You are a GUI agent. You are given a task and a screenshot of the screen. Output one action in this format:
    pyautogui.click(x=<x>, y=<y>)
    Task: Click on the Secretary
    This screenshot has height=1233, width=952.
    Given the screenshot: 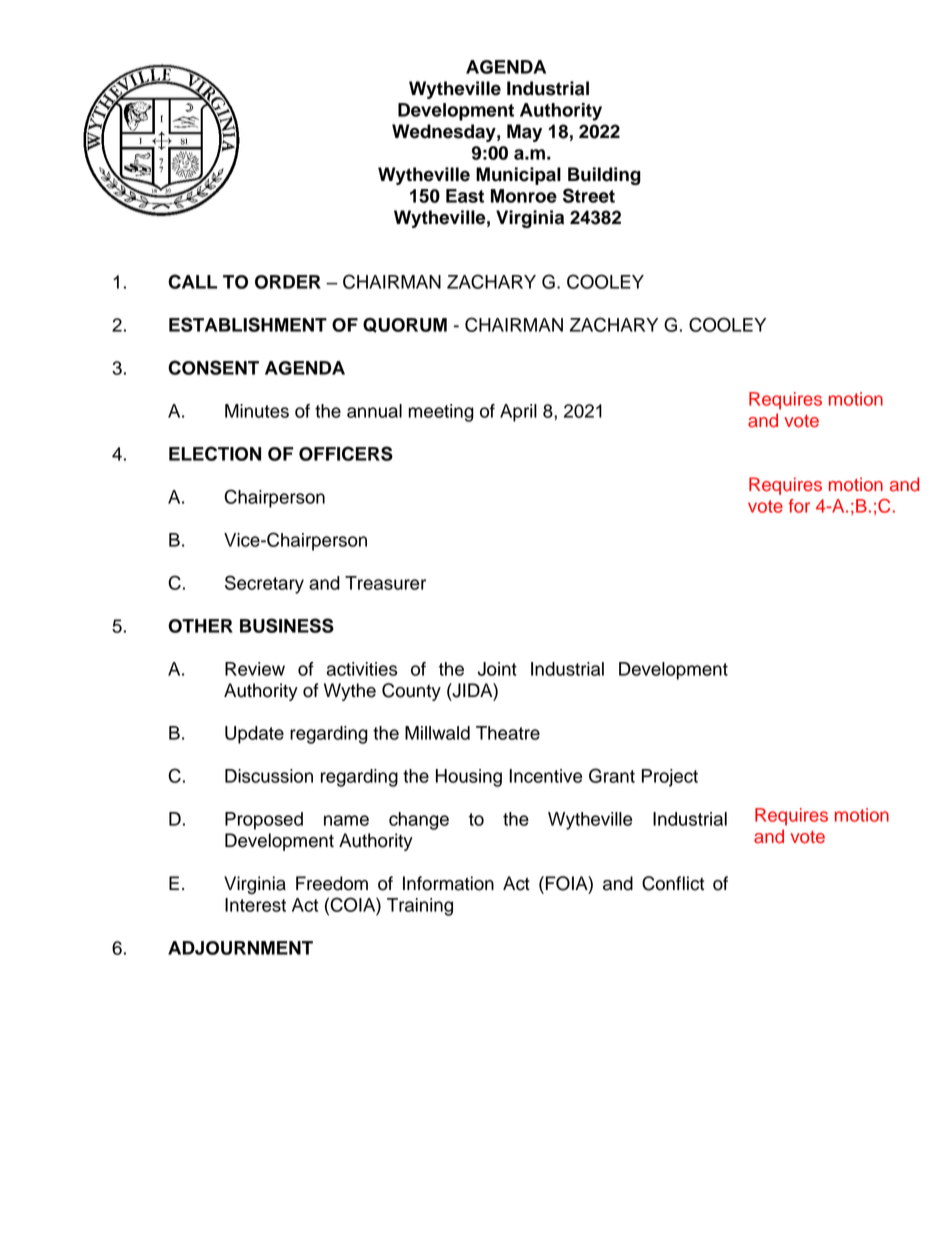 What is the action you would take?
    pyautogui.click(x=264, y=584)
